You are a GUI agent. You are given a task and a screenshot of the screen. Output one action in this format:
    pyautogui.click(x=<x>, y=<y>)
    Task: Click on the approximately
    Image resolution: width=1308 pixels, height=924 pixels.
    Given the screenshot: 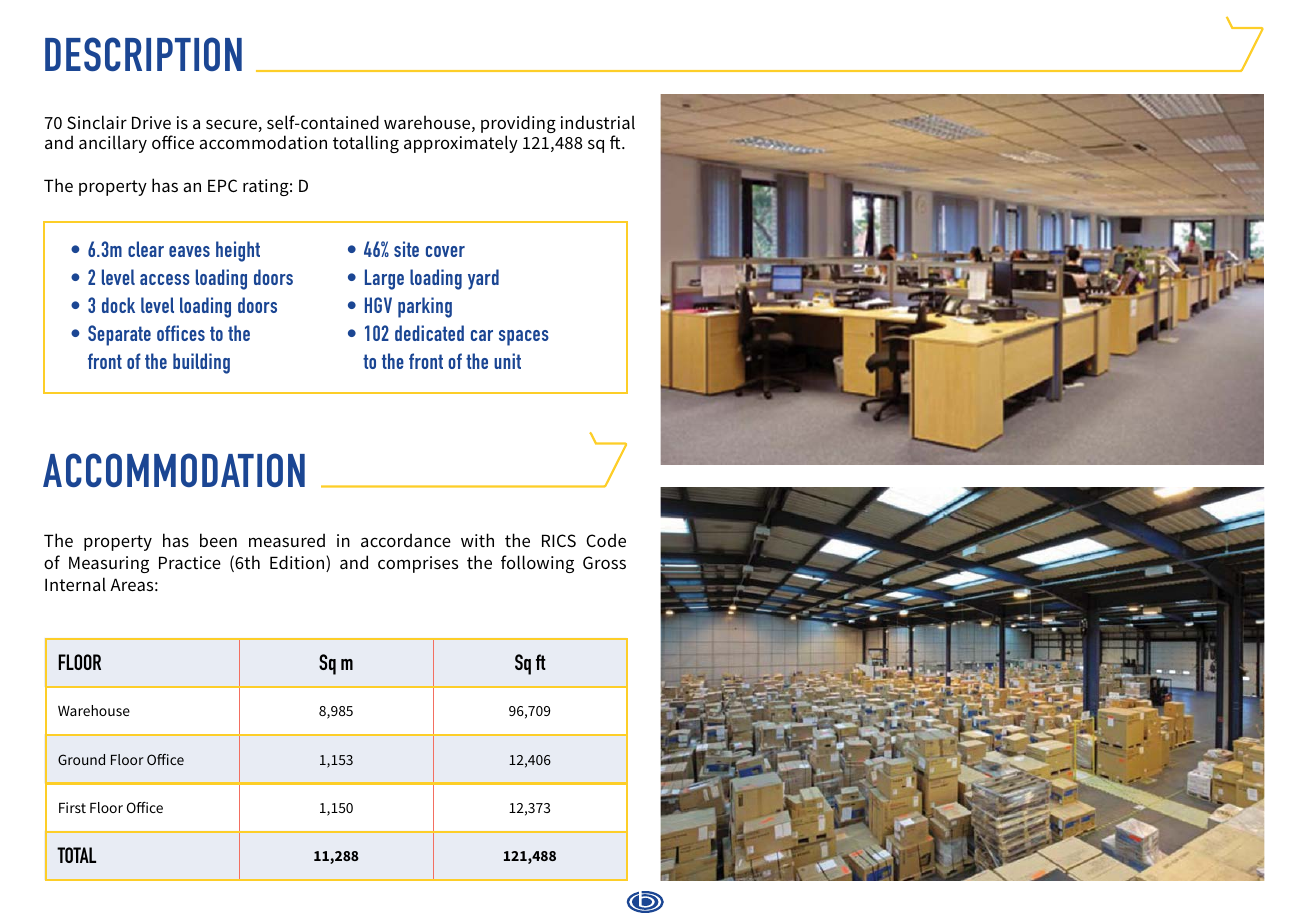 What is the action you would take?
    pyautogui.click(x=461, y=144)
